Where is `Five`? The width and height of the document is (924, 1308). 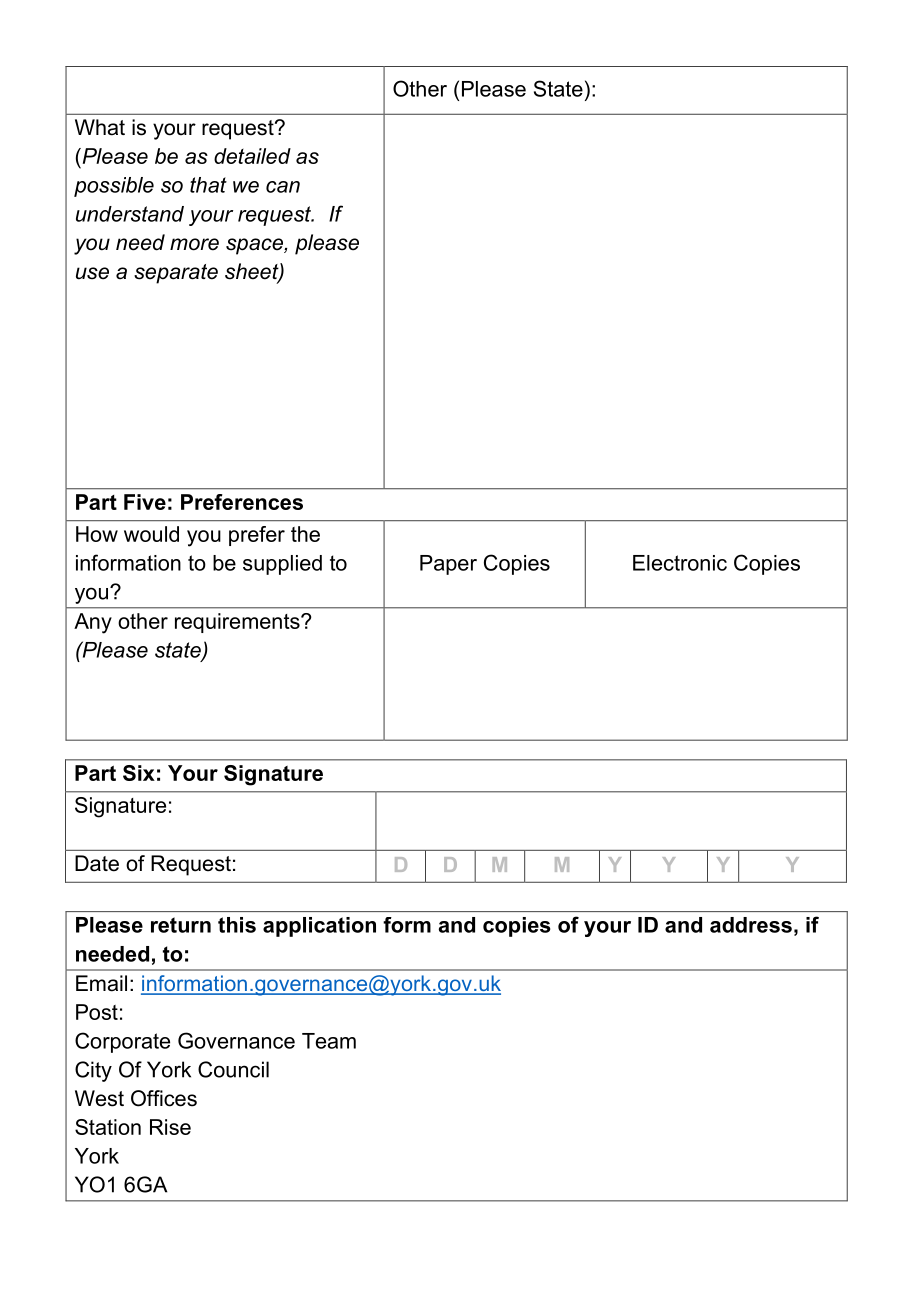 Five is located at coordinates (145, 502).
